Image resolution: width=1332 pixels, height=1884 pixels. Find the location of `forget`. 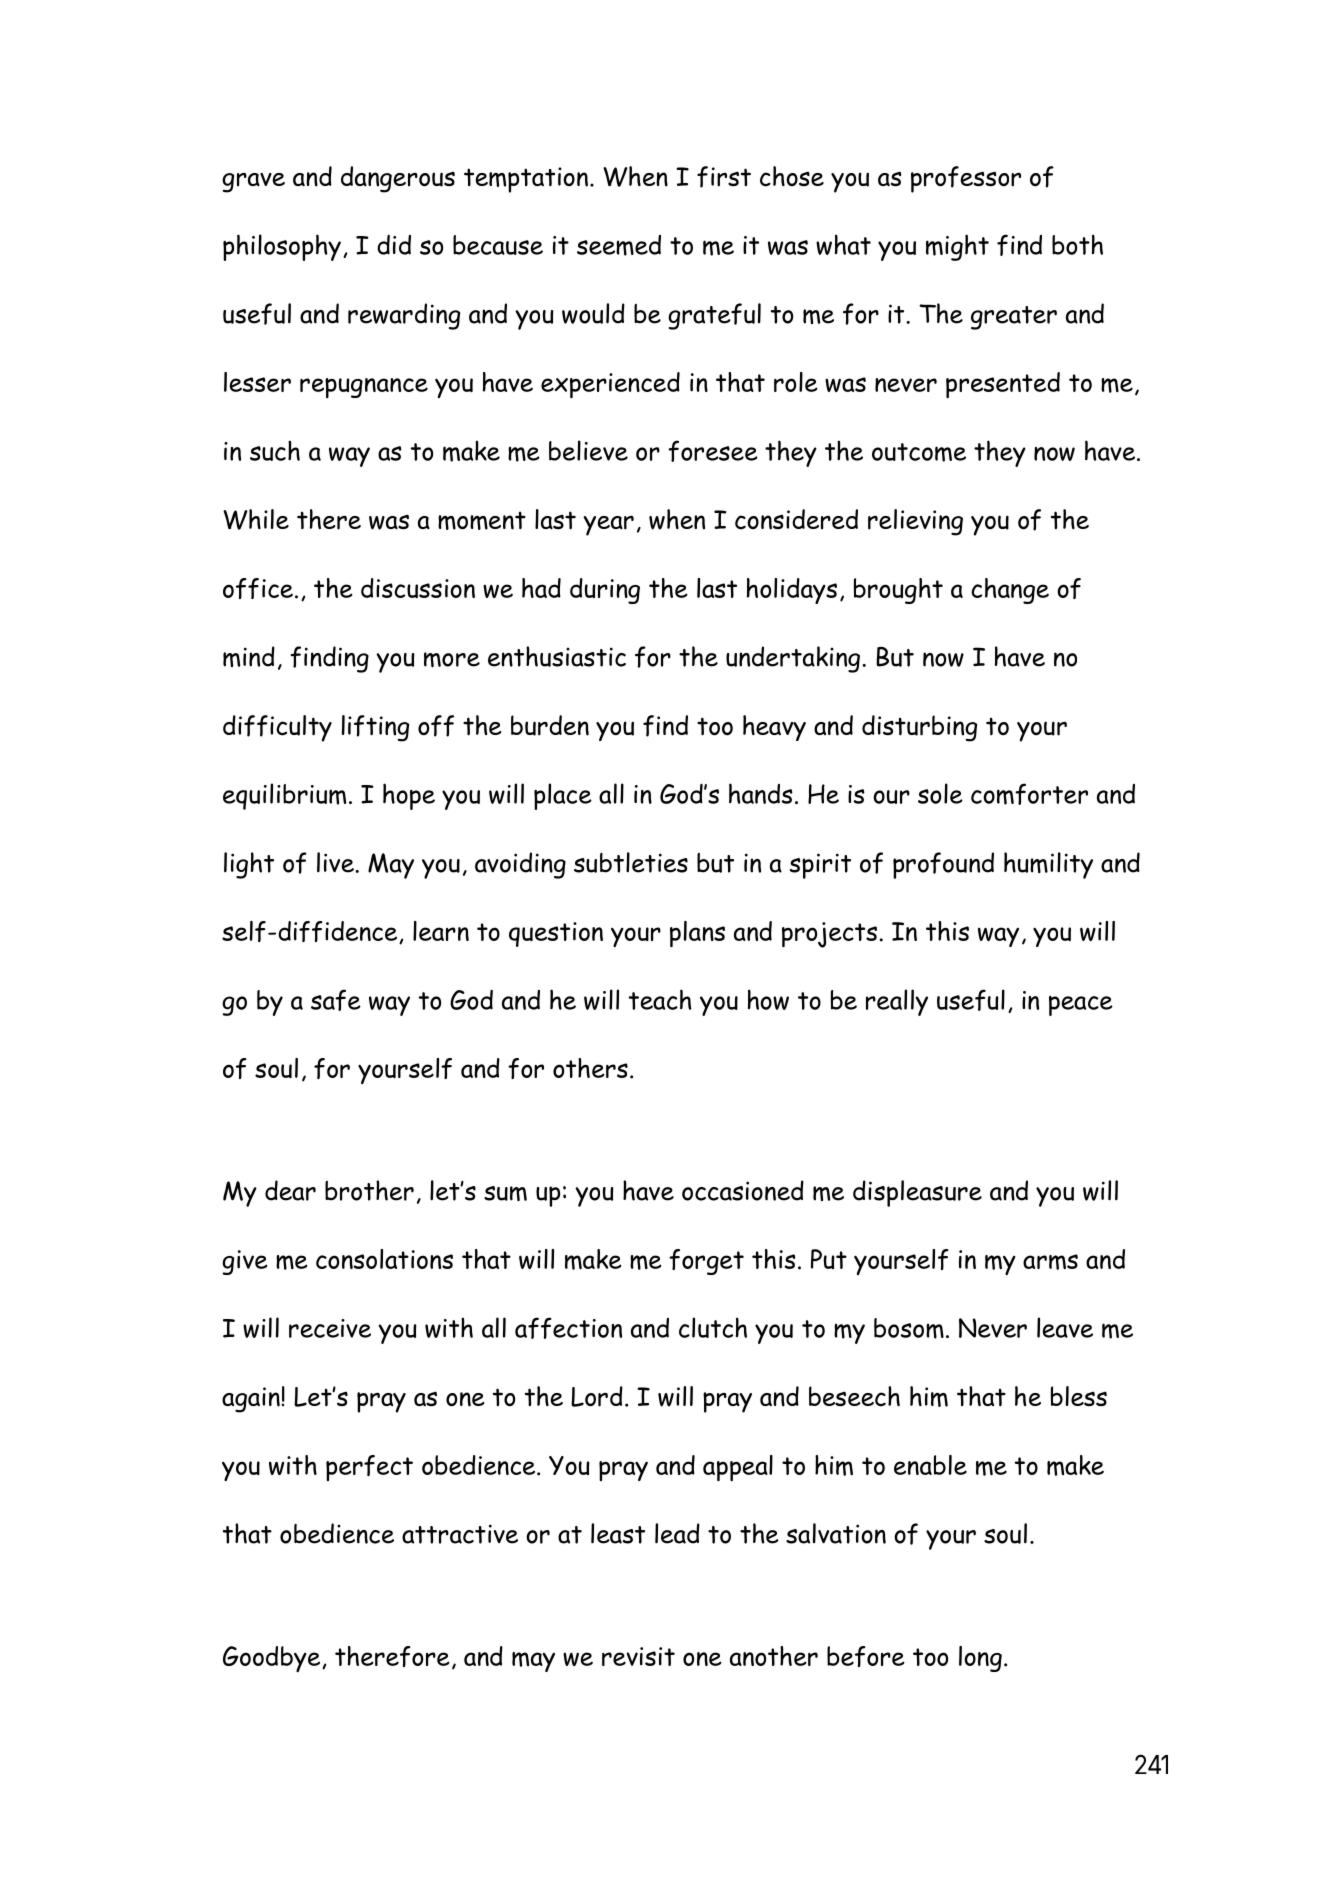

forget is located at coordinates (706, 1262).
